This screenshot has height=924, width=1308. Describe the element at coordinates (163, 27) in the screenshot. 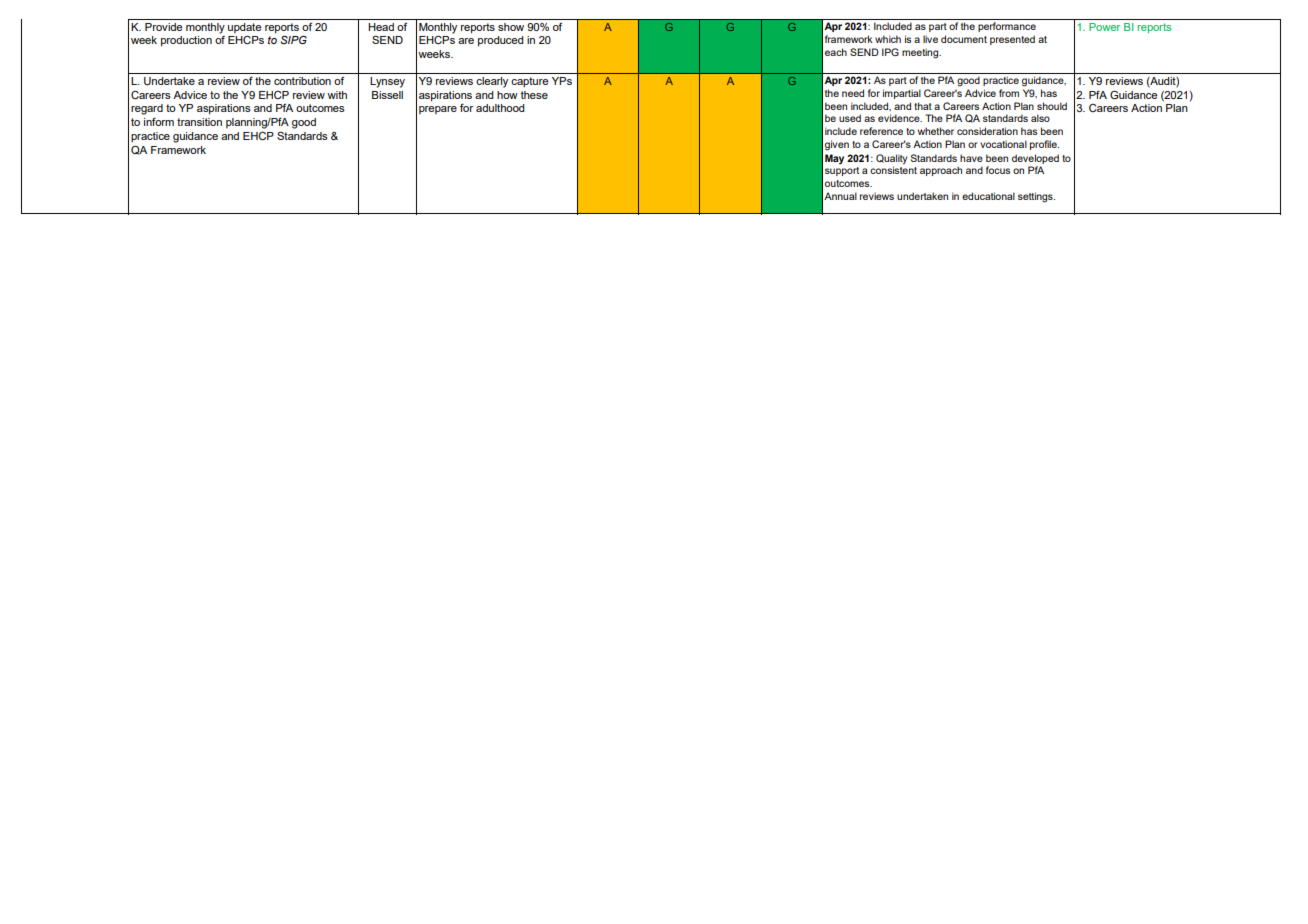

I see `Provide` at that location.
